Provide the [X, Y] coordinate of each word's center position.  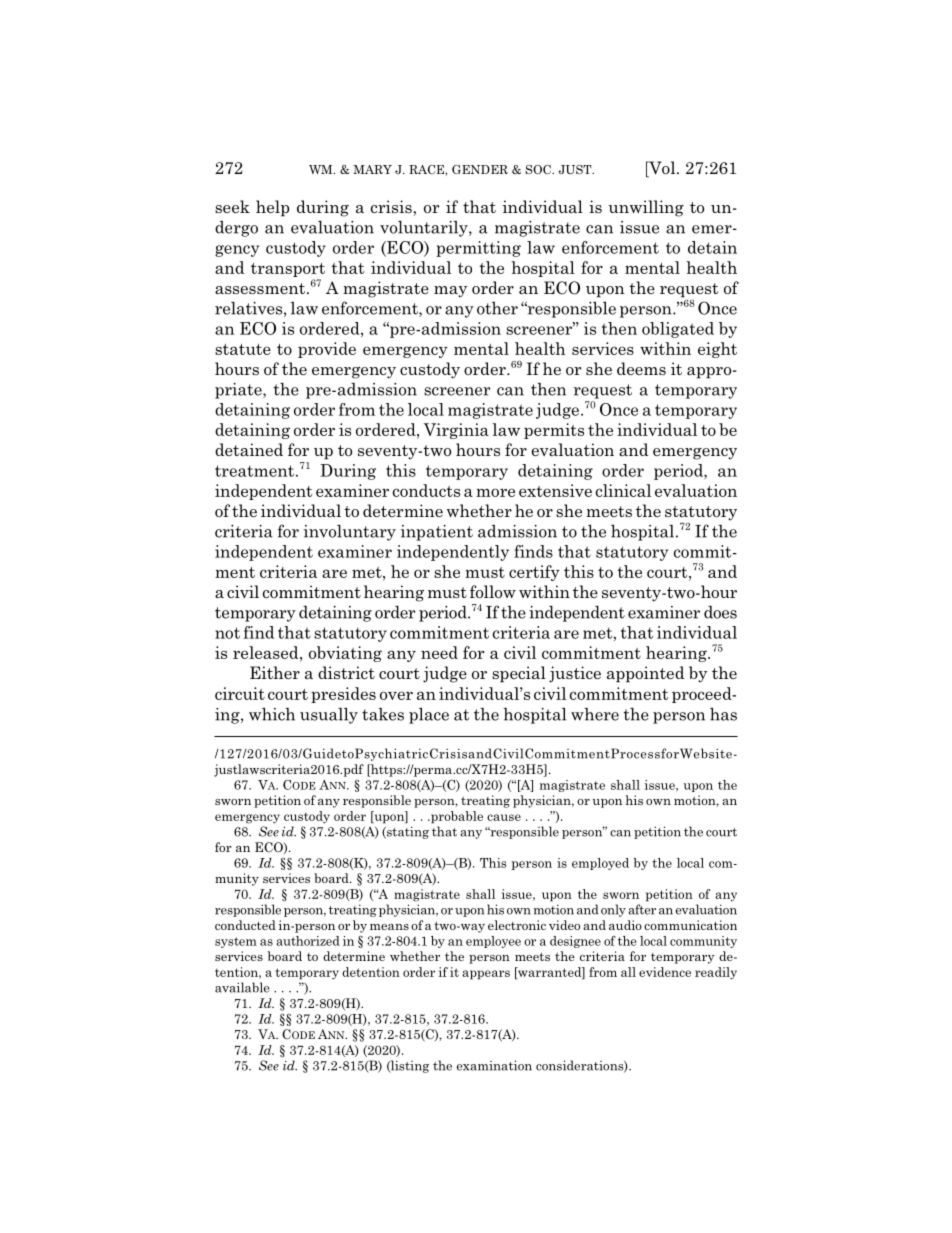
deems [641, 368]
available [242, 987]
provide [327, 350]
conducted [245, 925]
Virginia [456, 431]
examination [494, 1065]
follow [493, 591]
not [227, 633]
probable [456, 817]
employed [600, 864]
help [272, 208]
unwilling [646, 208]
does [720, 612]
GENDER [480, 169]
